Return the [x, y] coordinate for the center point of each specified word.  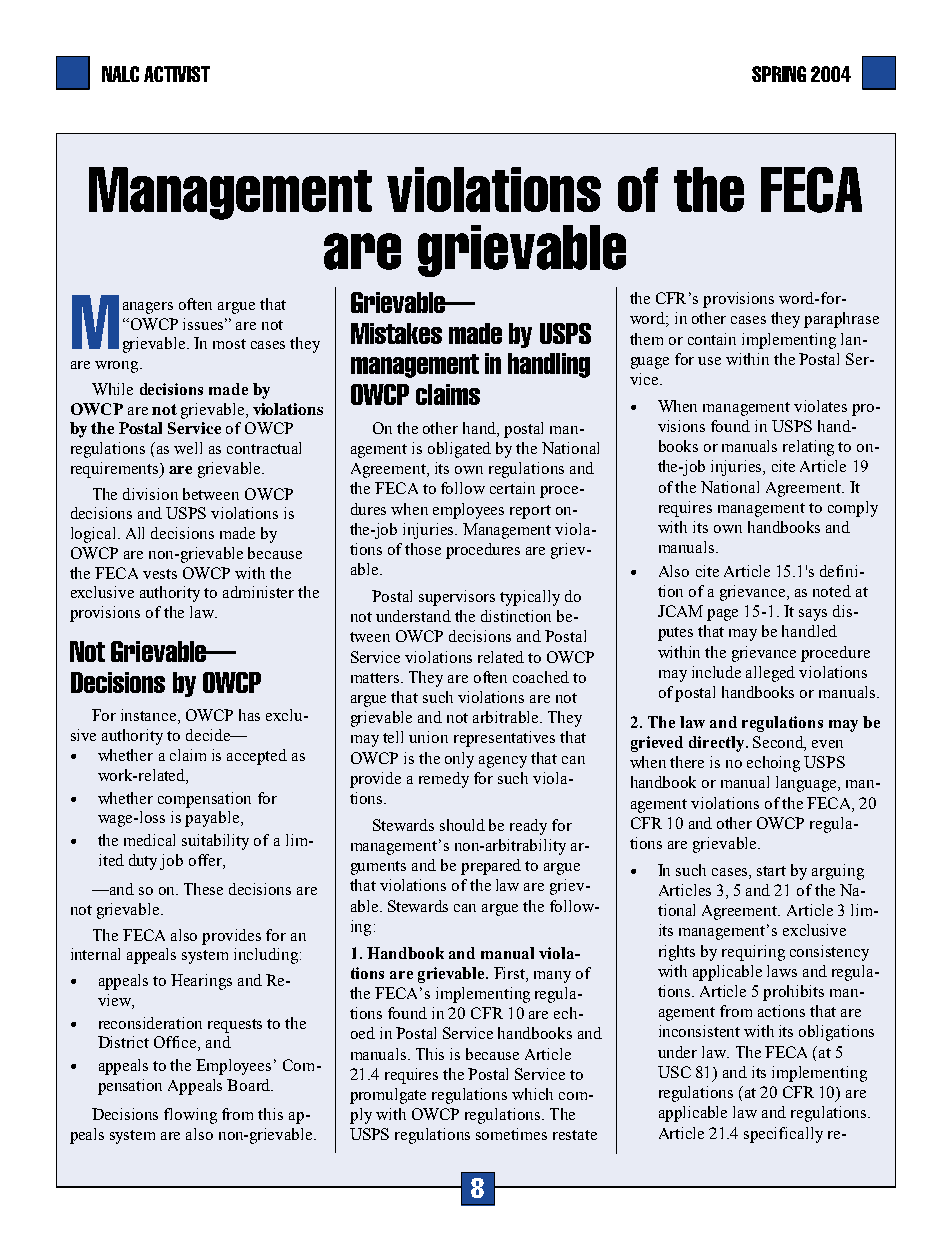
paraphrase [841, 320]
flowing [190, 1116]
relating [808, 448]
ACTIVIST [177, 74]
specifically [783, 1135]
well [188, 448]
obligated [459, 450]
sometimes [511, 1134]
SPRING [779, 74]
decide [209, 735]
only [459, 760]
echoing [773, 764]
